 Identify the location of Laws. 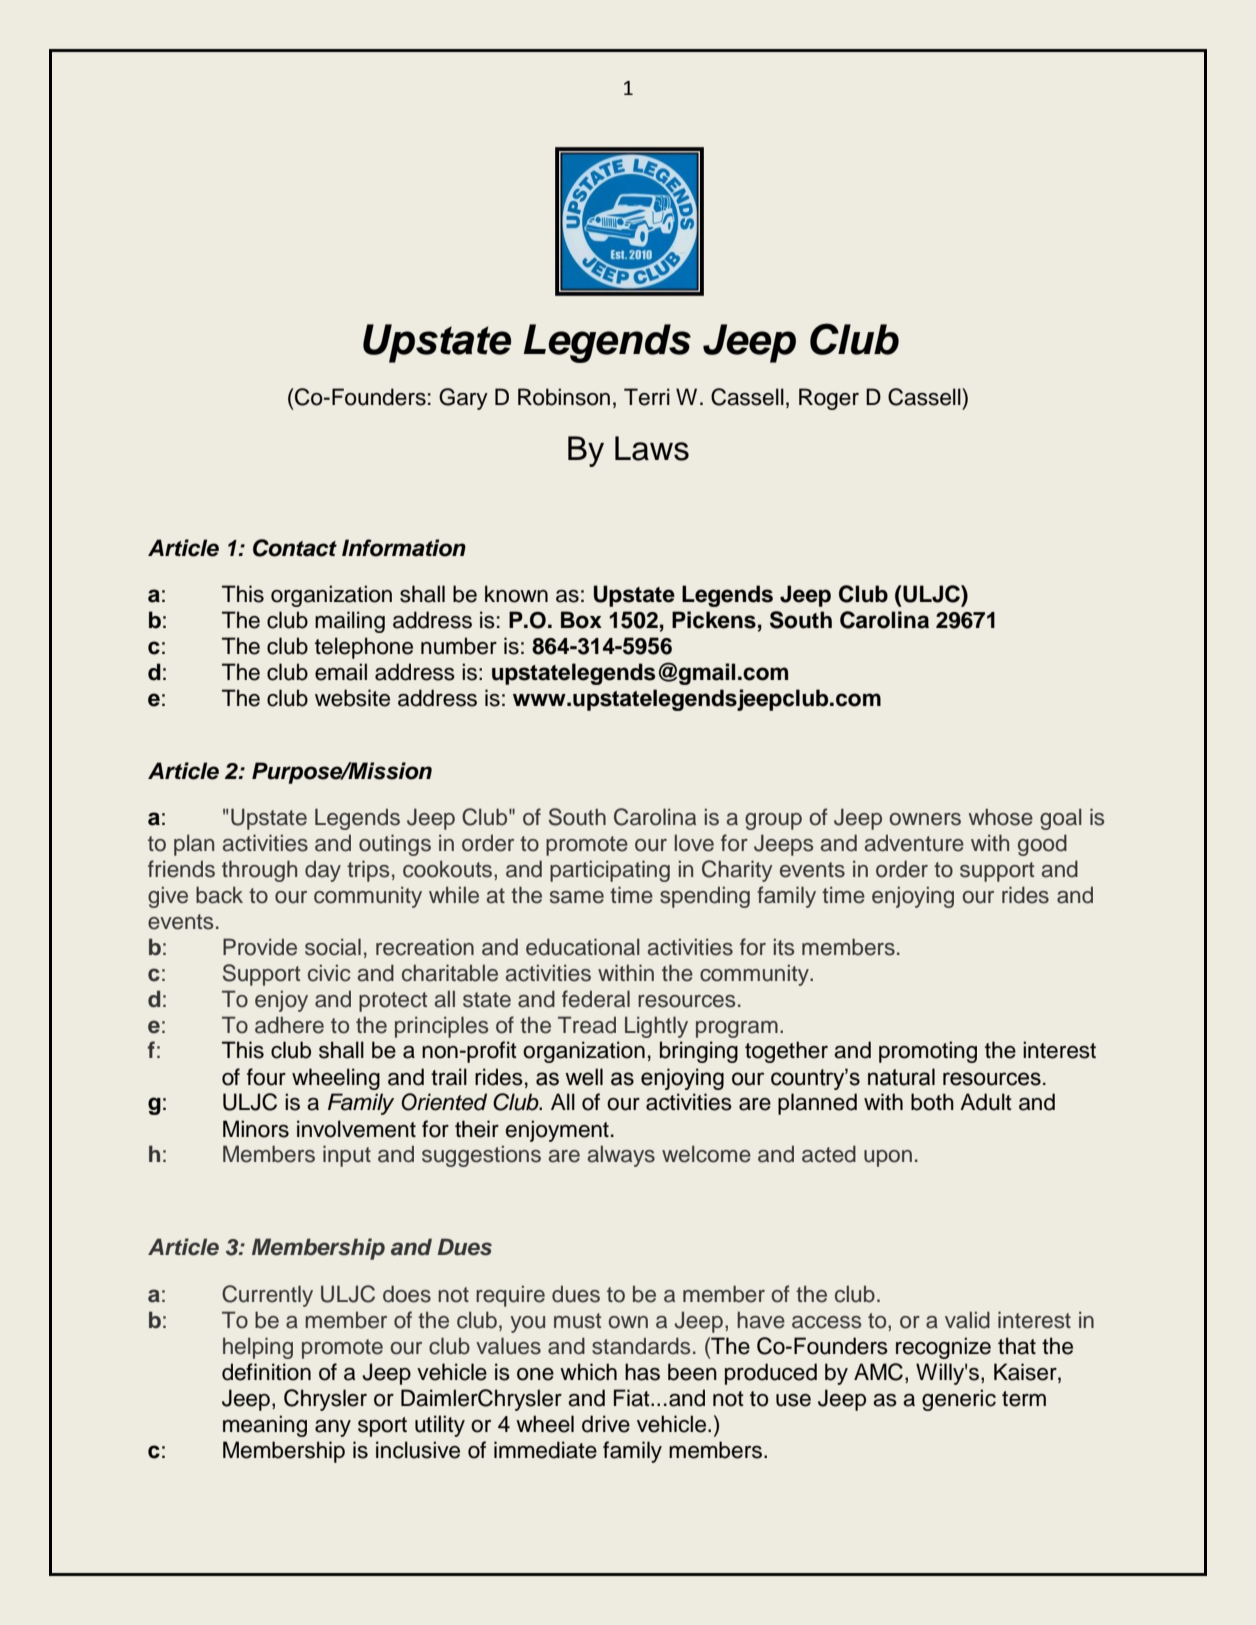
(652, 448).
